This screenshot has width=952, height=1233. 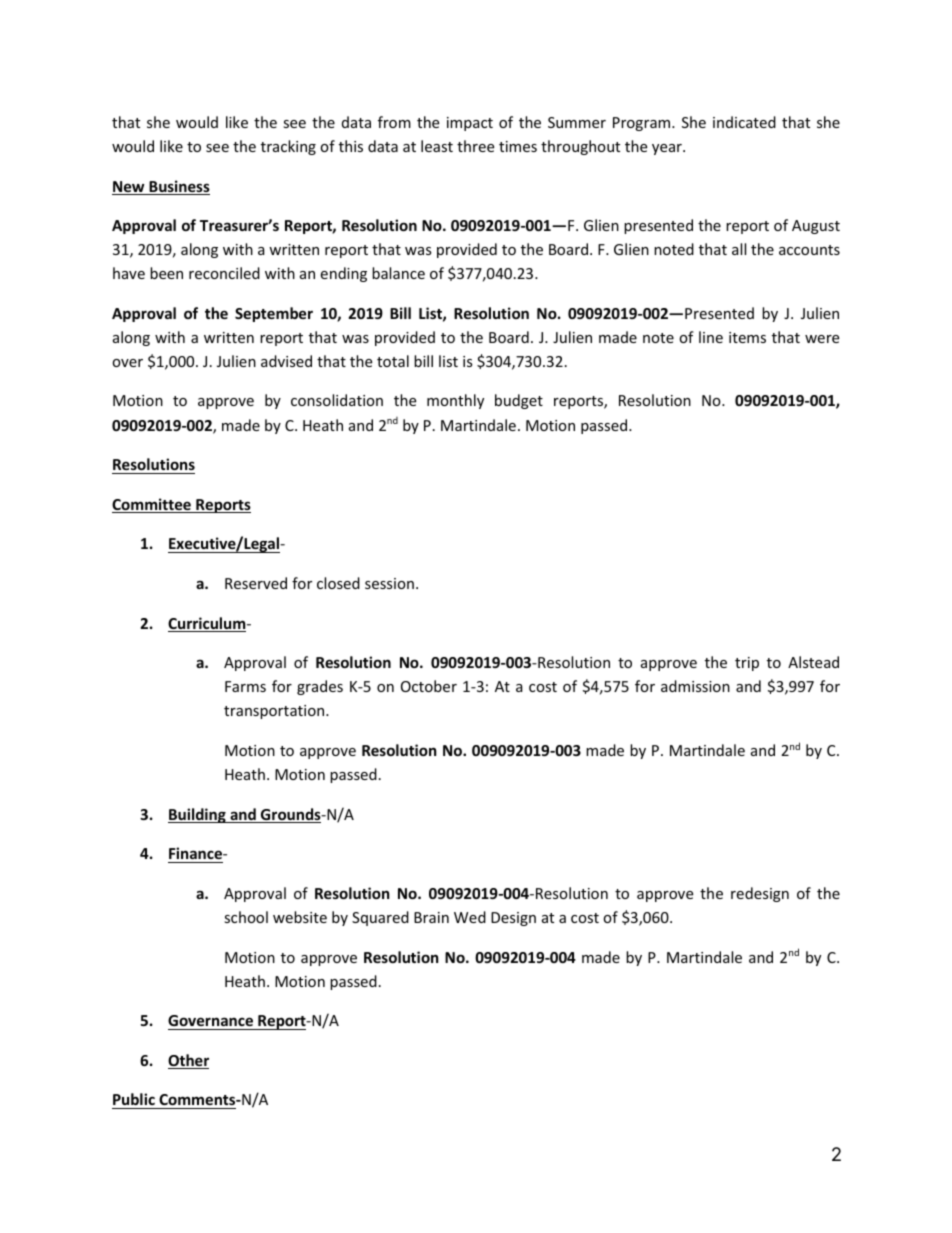 What do you see at coordinates (475, 146) in the screenshot?
I see `three` at bounding box center [475, 146].
